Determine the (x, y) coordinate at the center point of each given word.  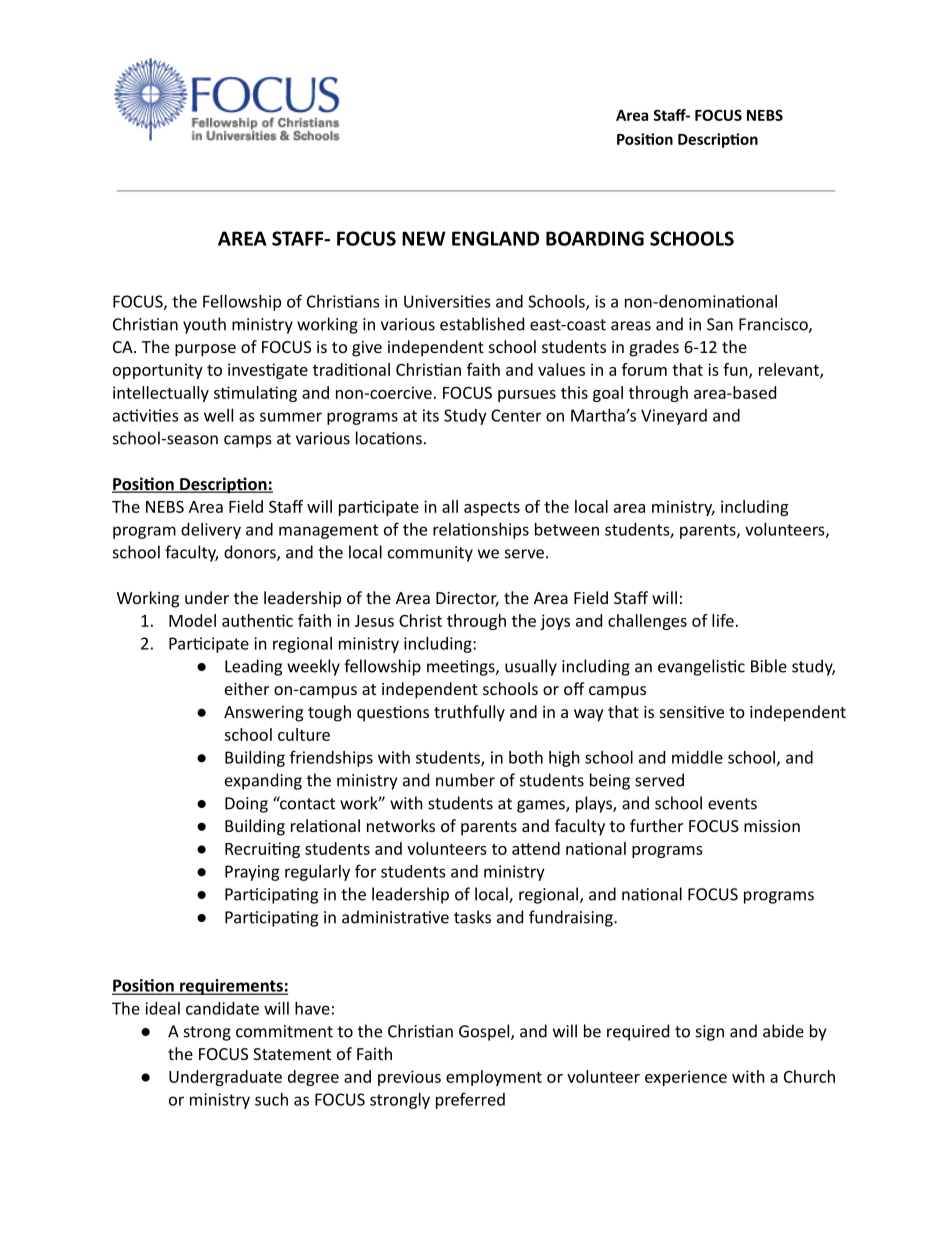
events (732, 804)
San (720, 324)
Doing (246, 805)
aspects (492, 509)
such (271, 1099)
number (465, 780)
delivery (211, 531)
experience (686, 1078)
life (723, 620)
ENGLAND (495, 238)
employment (494, 1078)
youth (204, 325)
